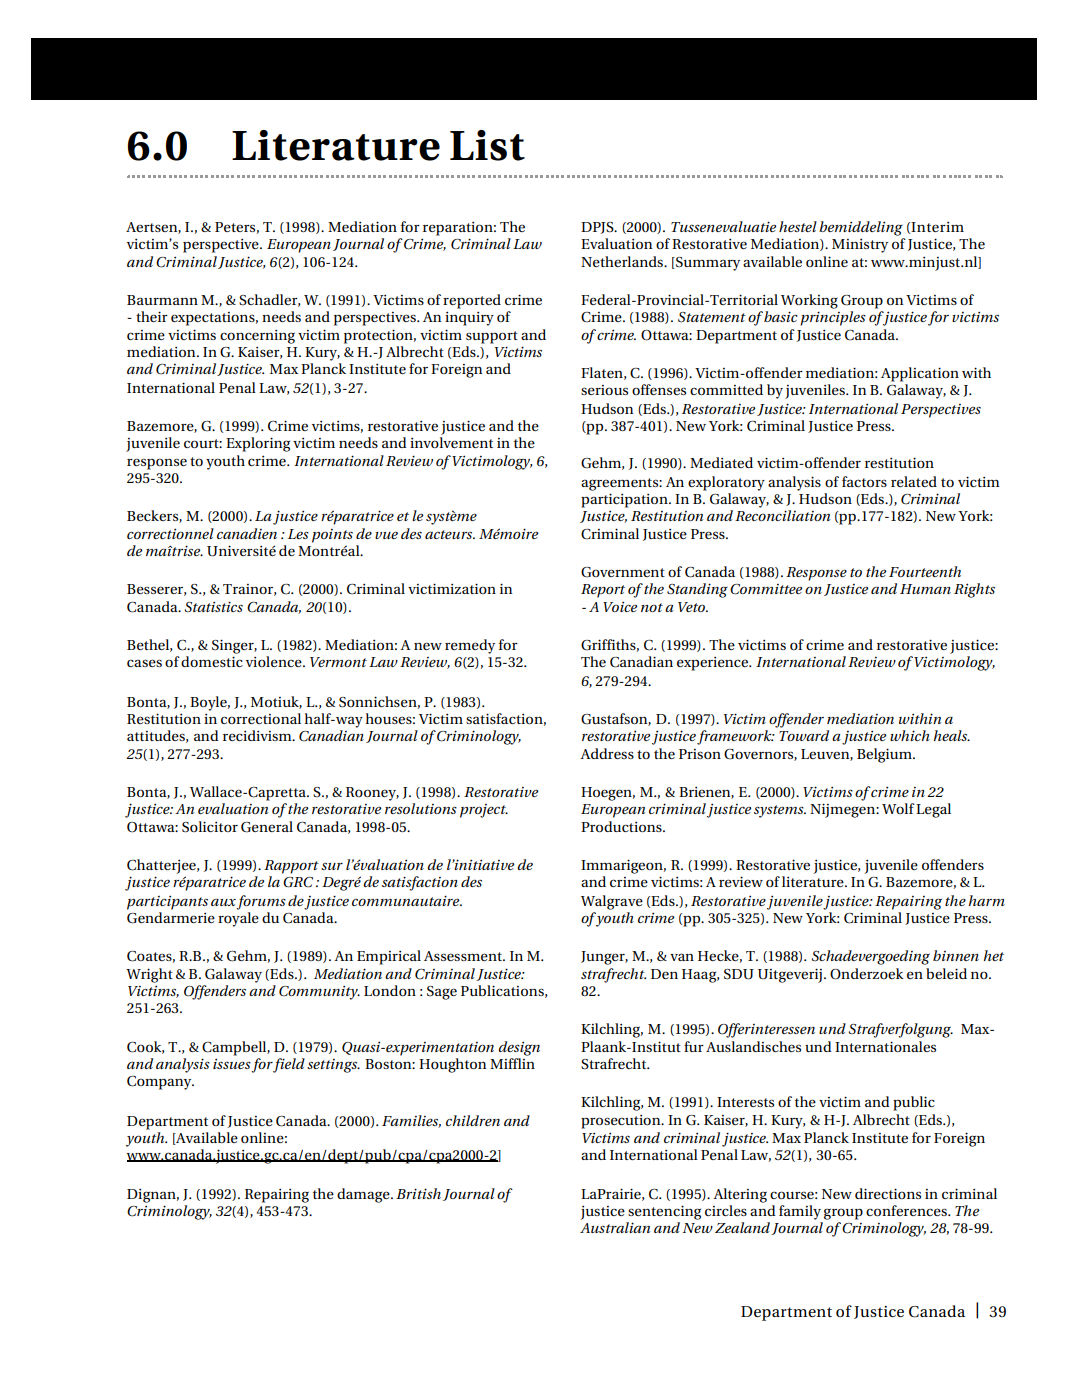 The width and height of the screenshot is (1068, 1382). I want to click on Ministry, so click(860, 246).
